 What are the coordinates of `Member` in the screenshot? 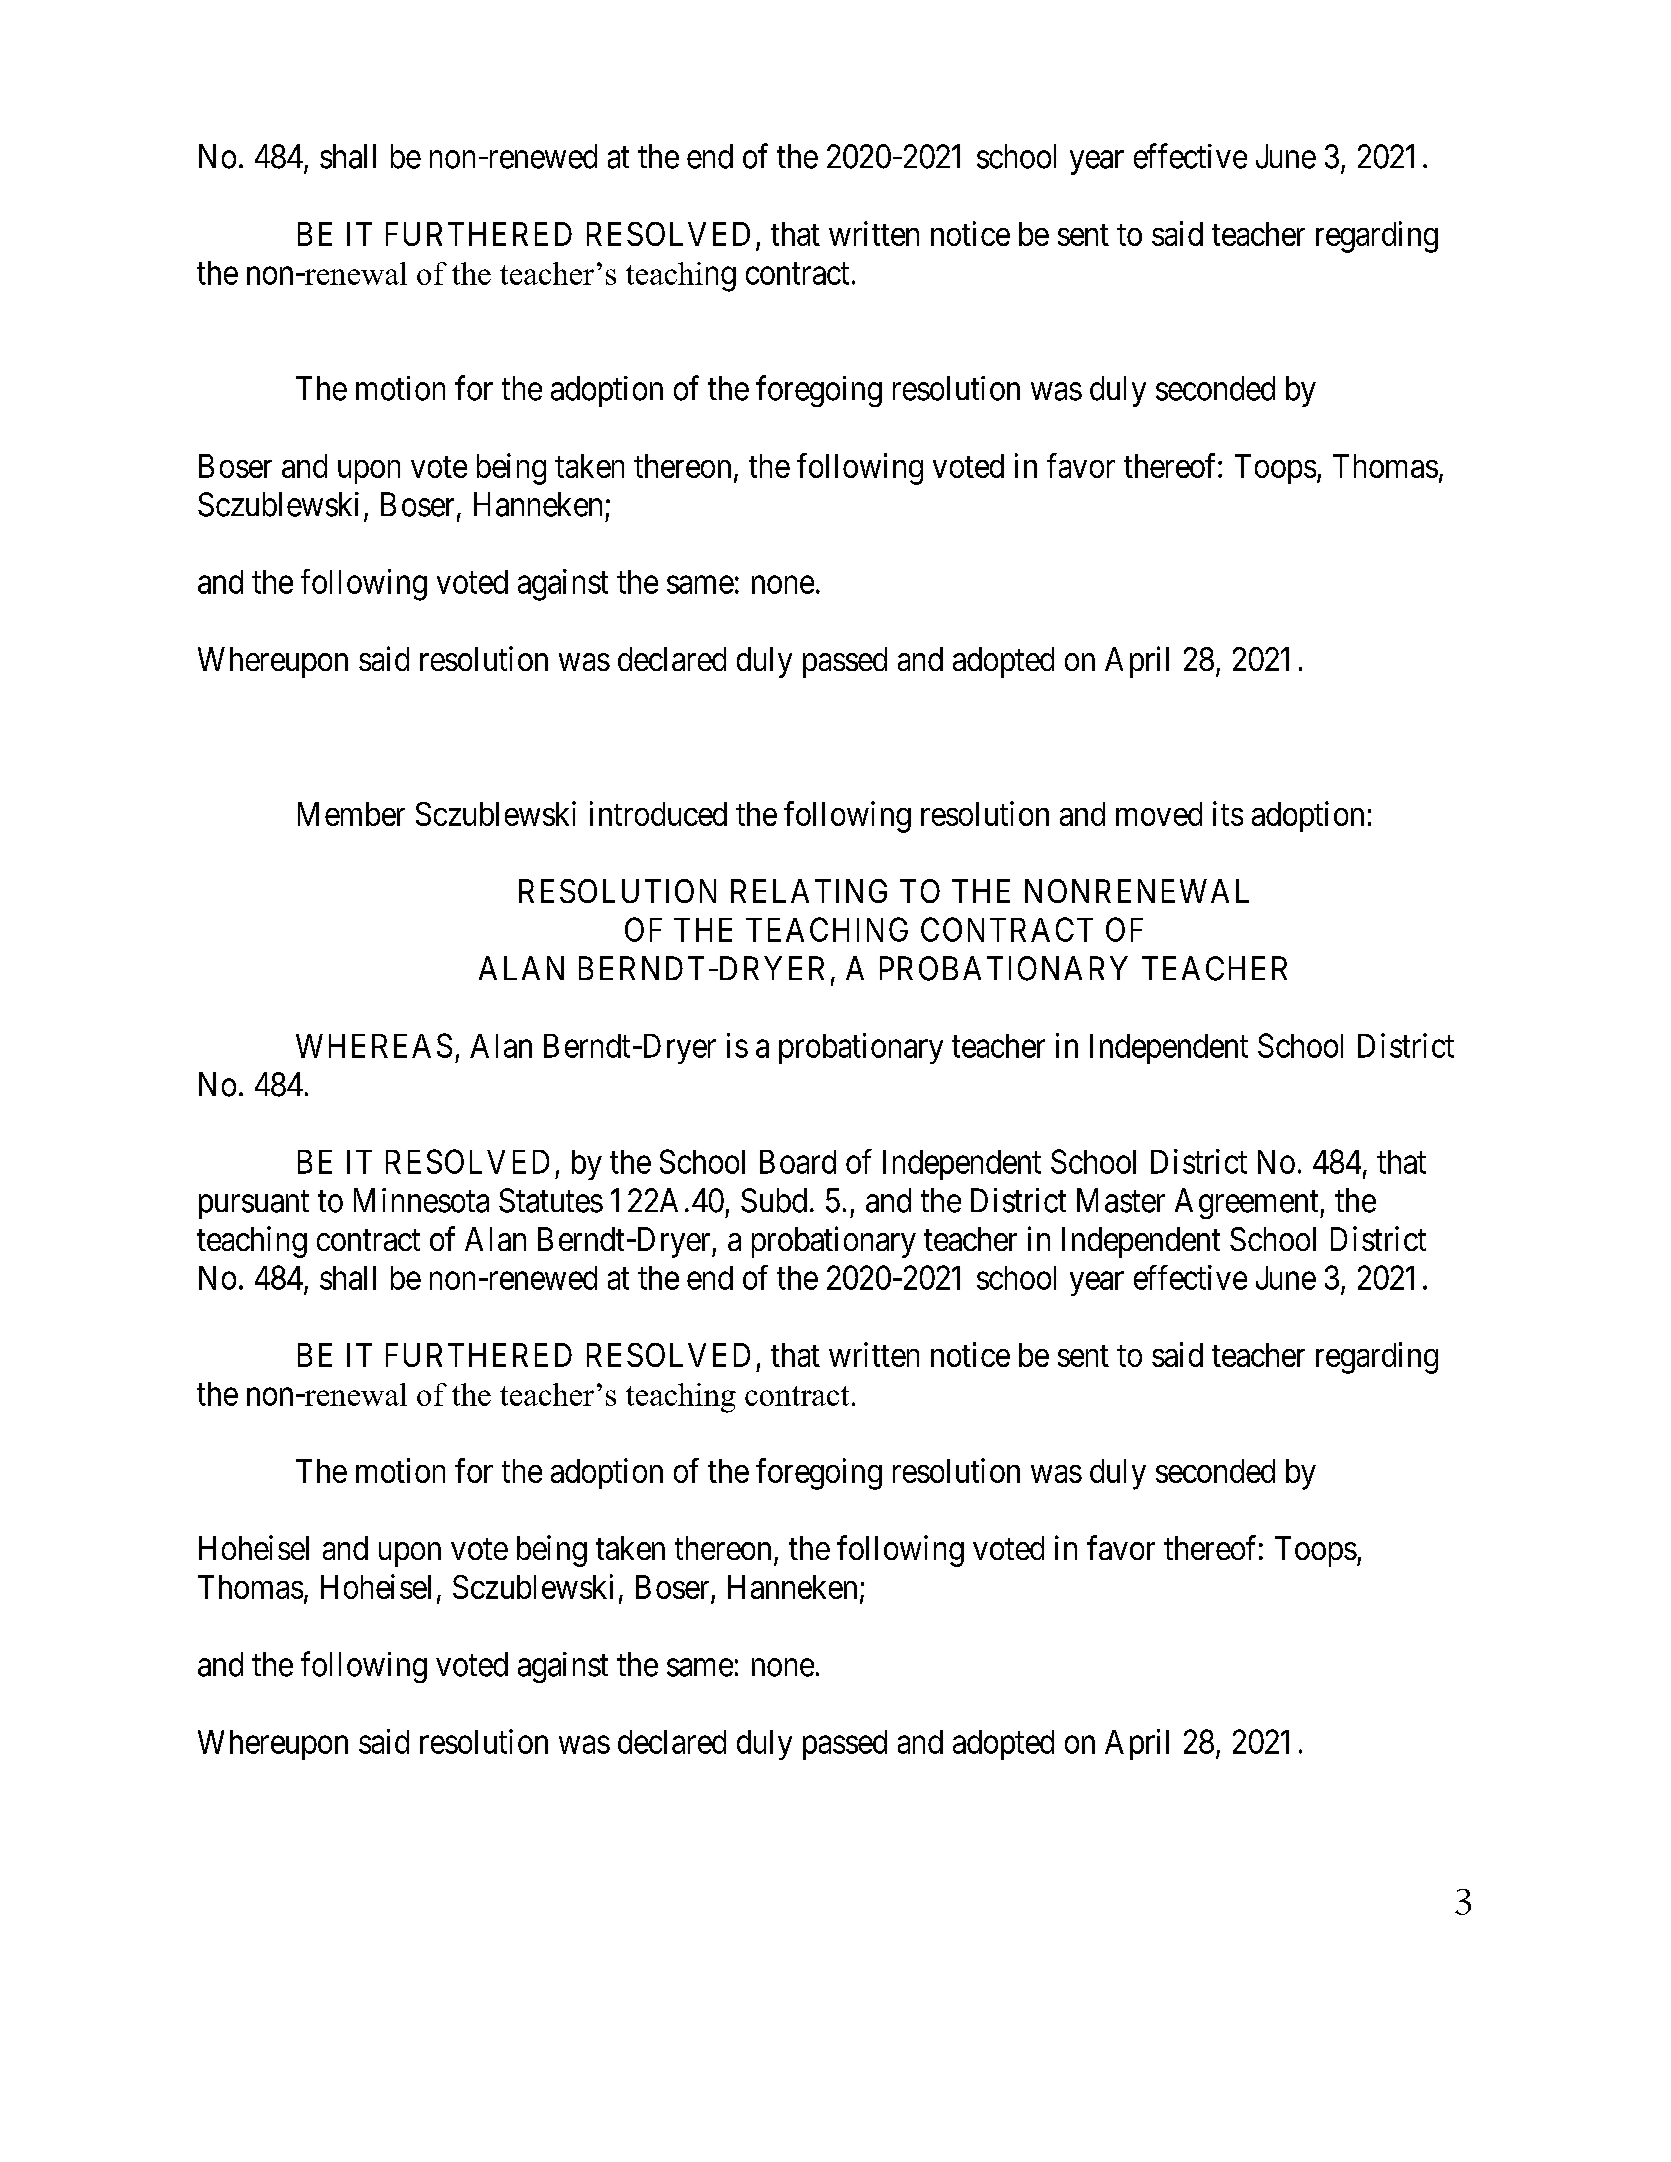 It's located at (351, 814).
